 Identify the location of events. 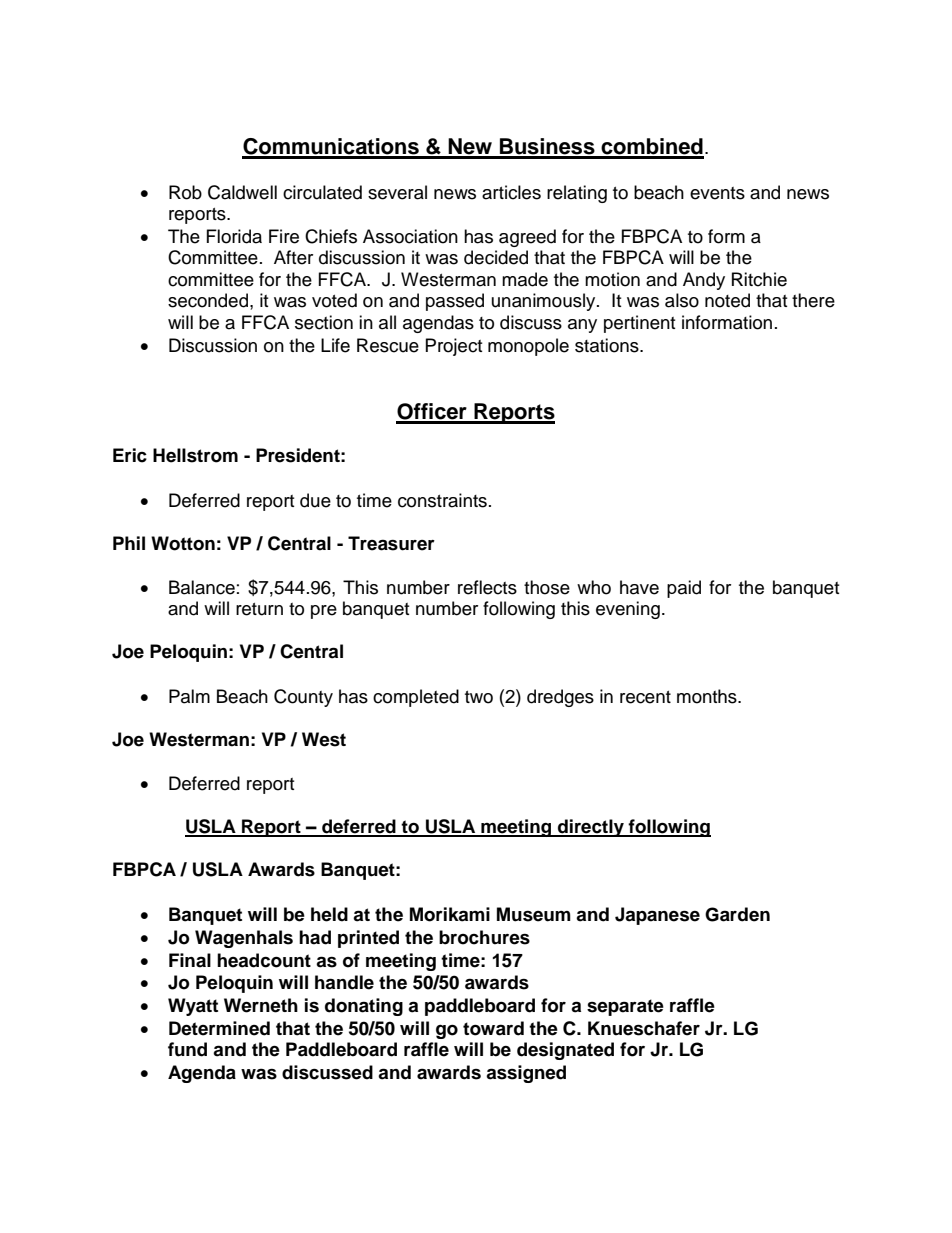
(717, 193).
